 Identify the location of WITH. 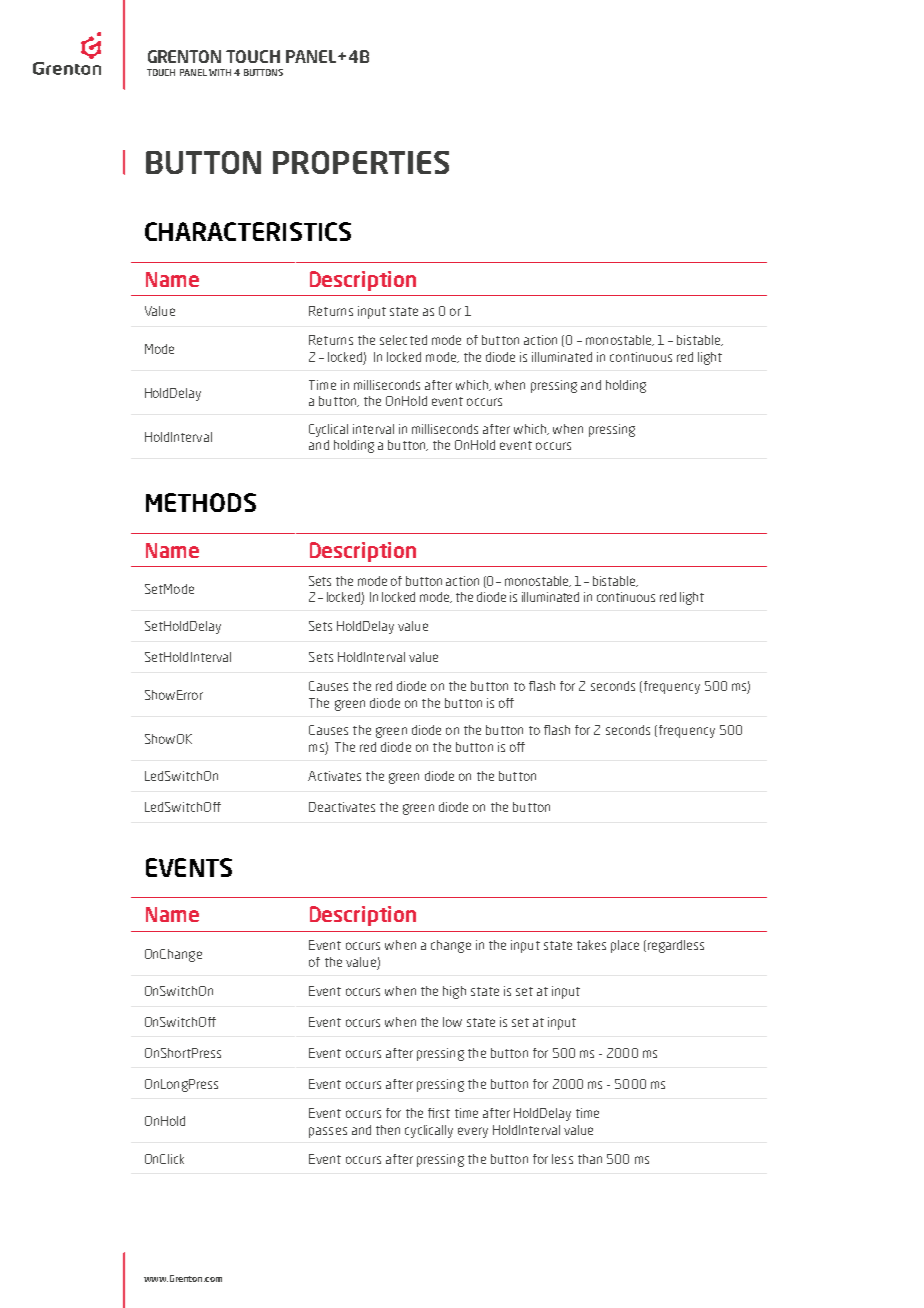
(220, 72).
